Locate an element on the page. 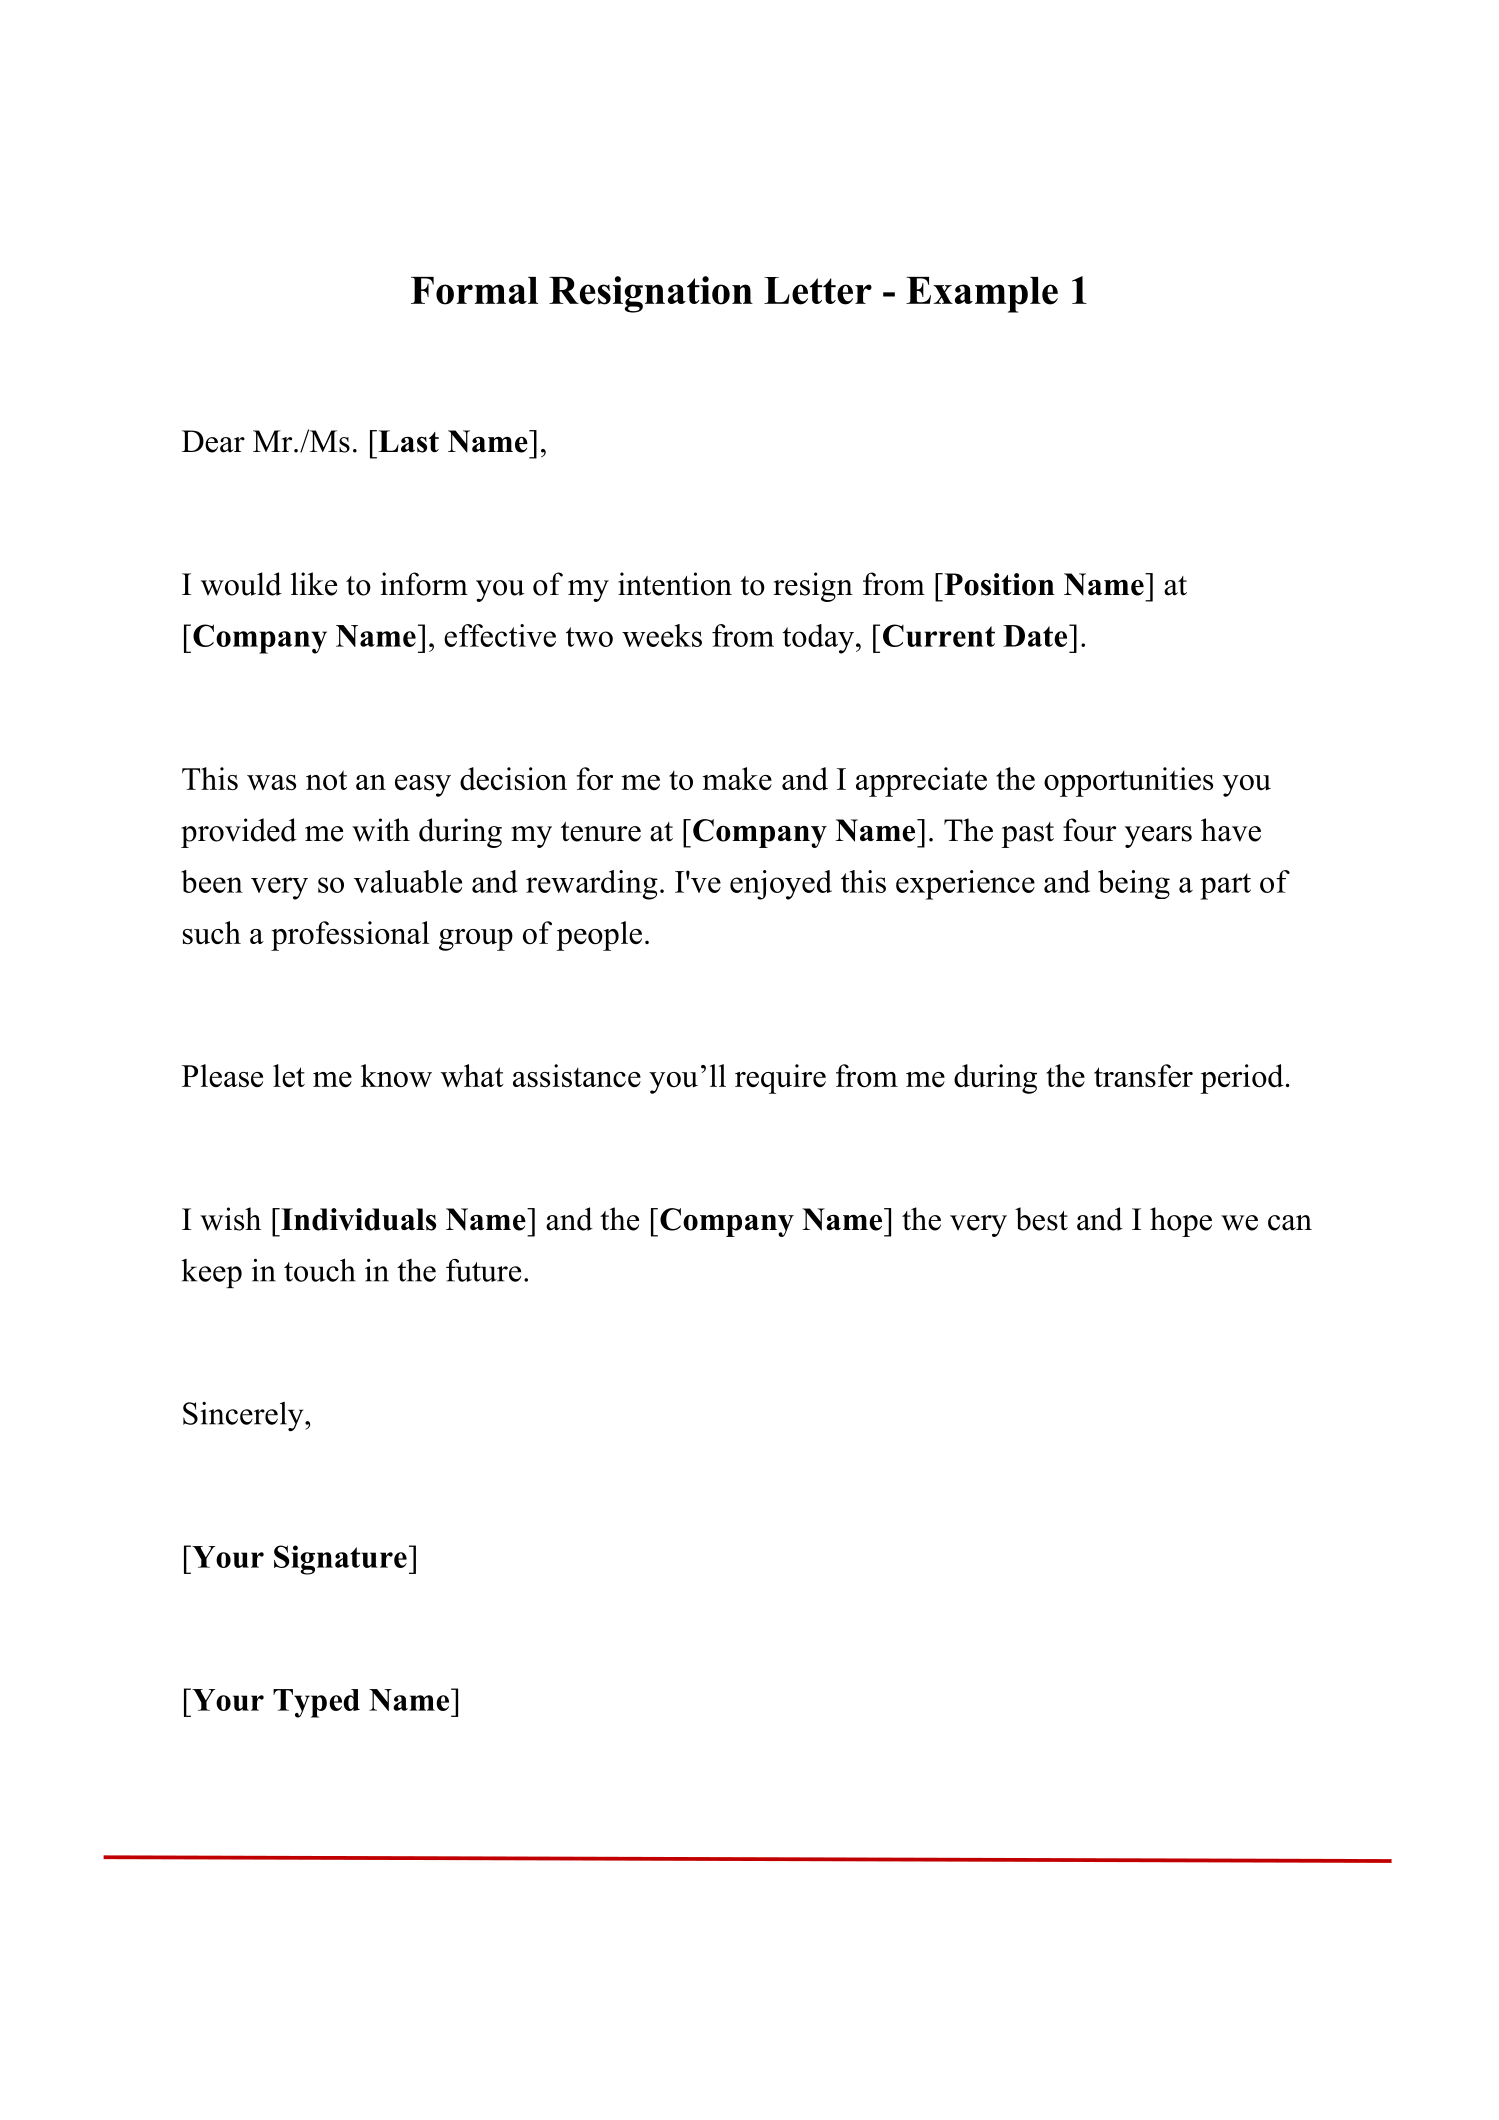 The height and width of the document is (2120, 1499). Individuals is located at coordinates (357, 1219).
